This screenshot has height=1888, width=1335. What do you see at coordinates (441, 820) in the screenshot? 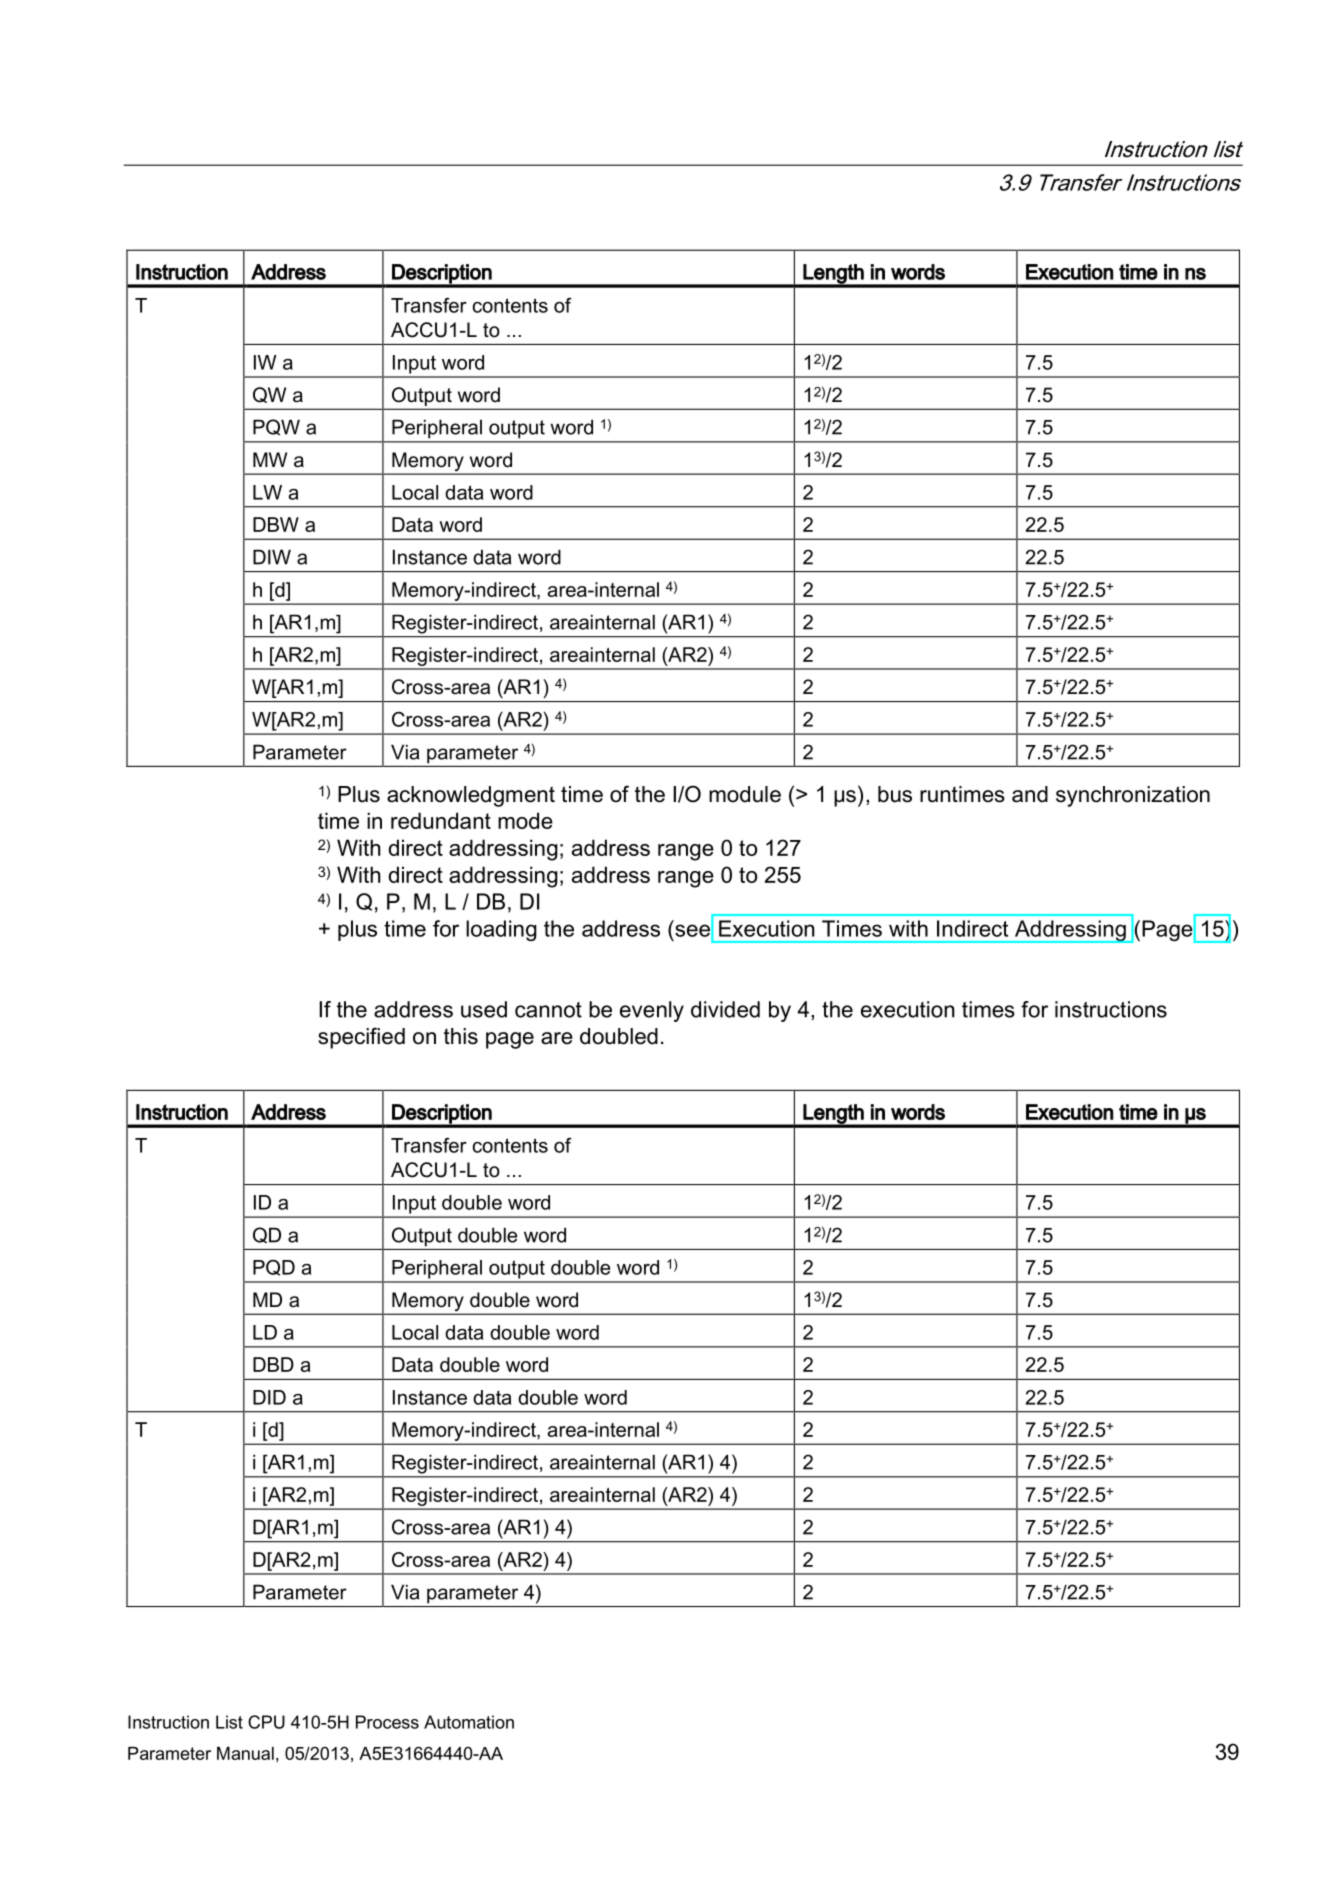
I see `redundant` at bounding box center [441, 820].
